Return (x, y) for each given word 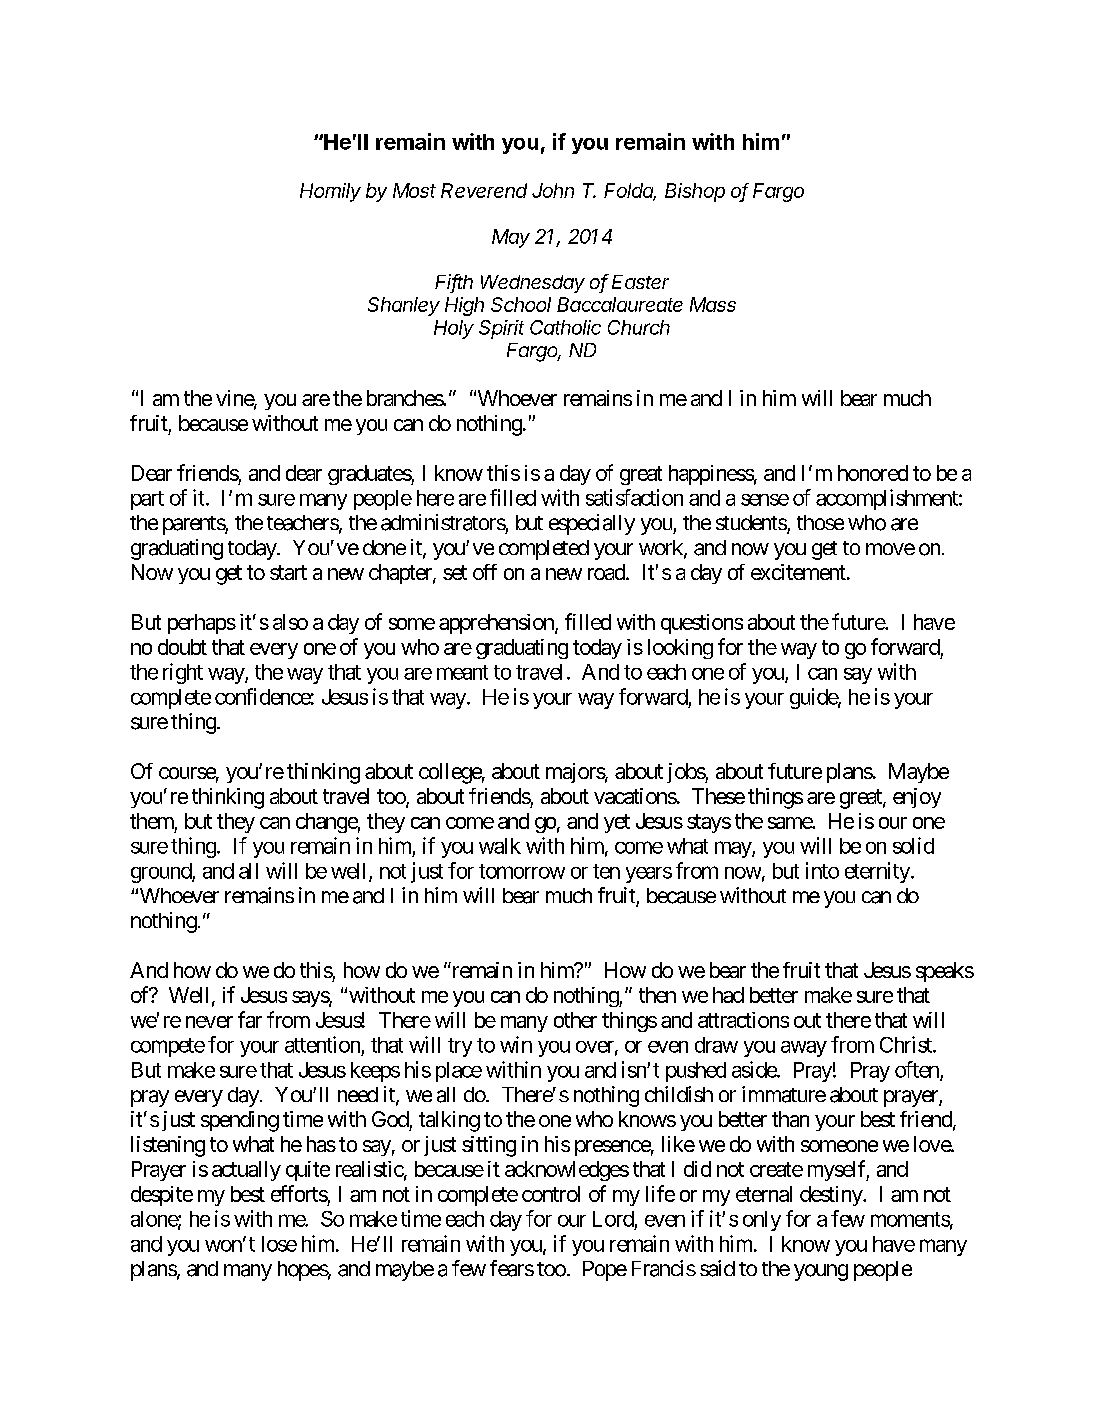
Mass (713, 304)
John (553, 190)
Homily (330, 192)
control (551, 1194)
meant (462, 672)
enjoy (917, 798)
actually (246, 1171)
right (183, 673)
